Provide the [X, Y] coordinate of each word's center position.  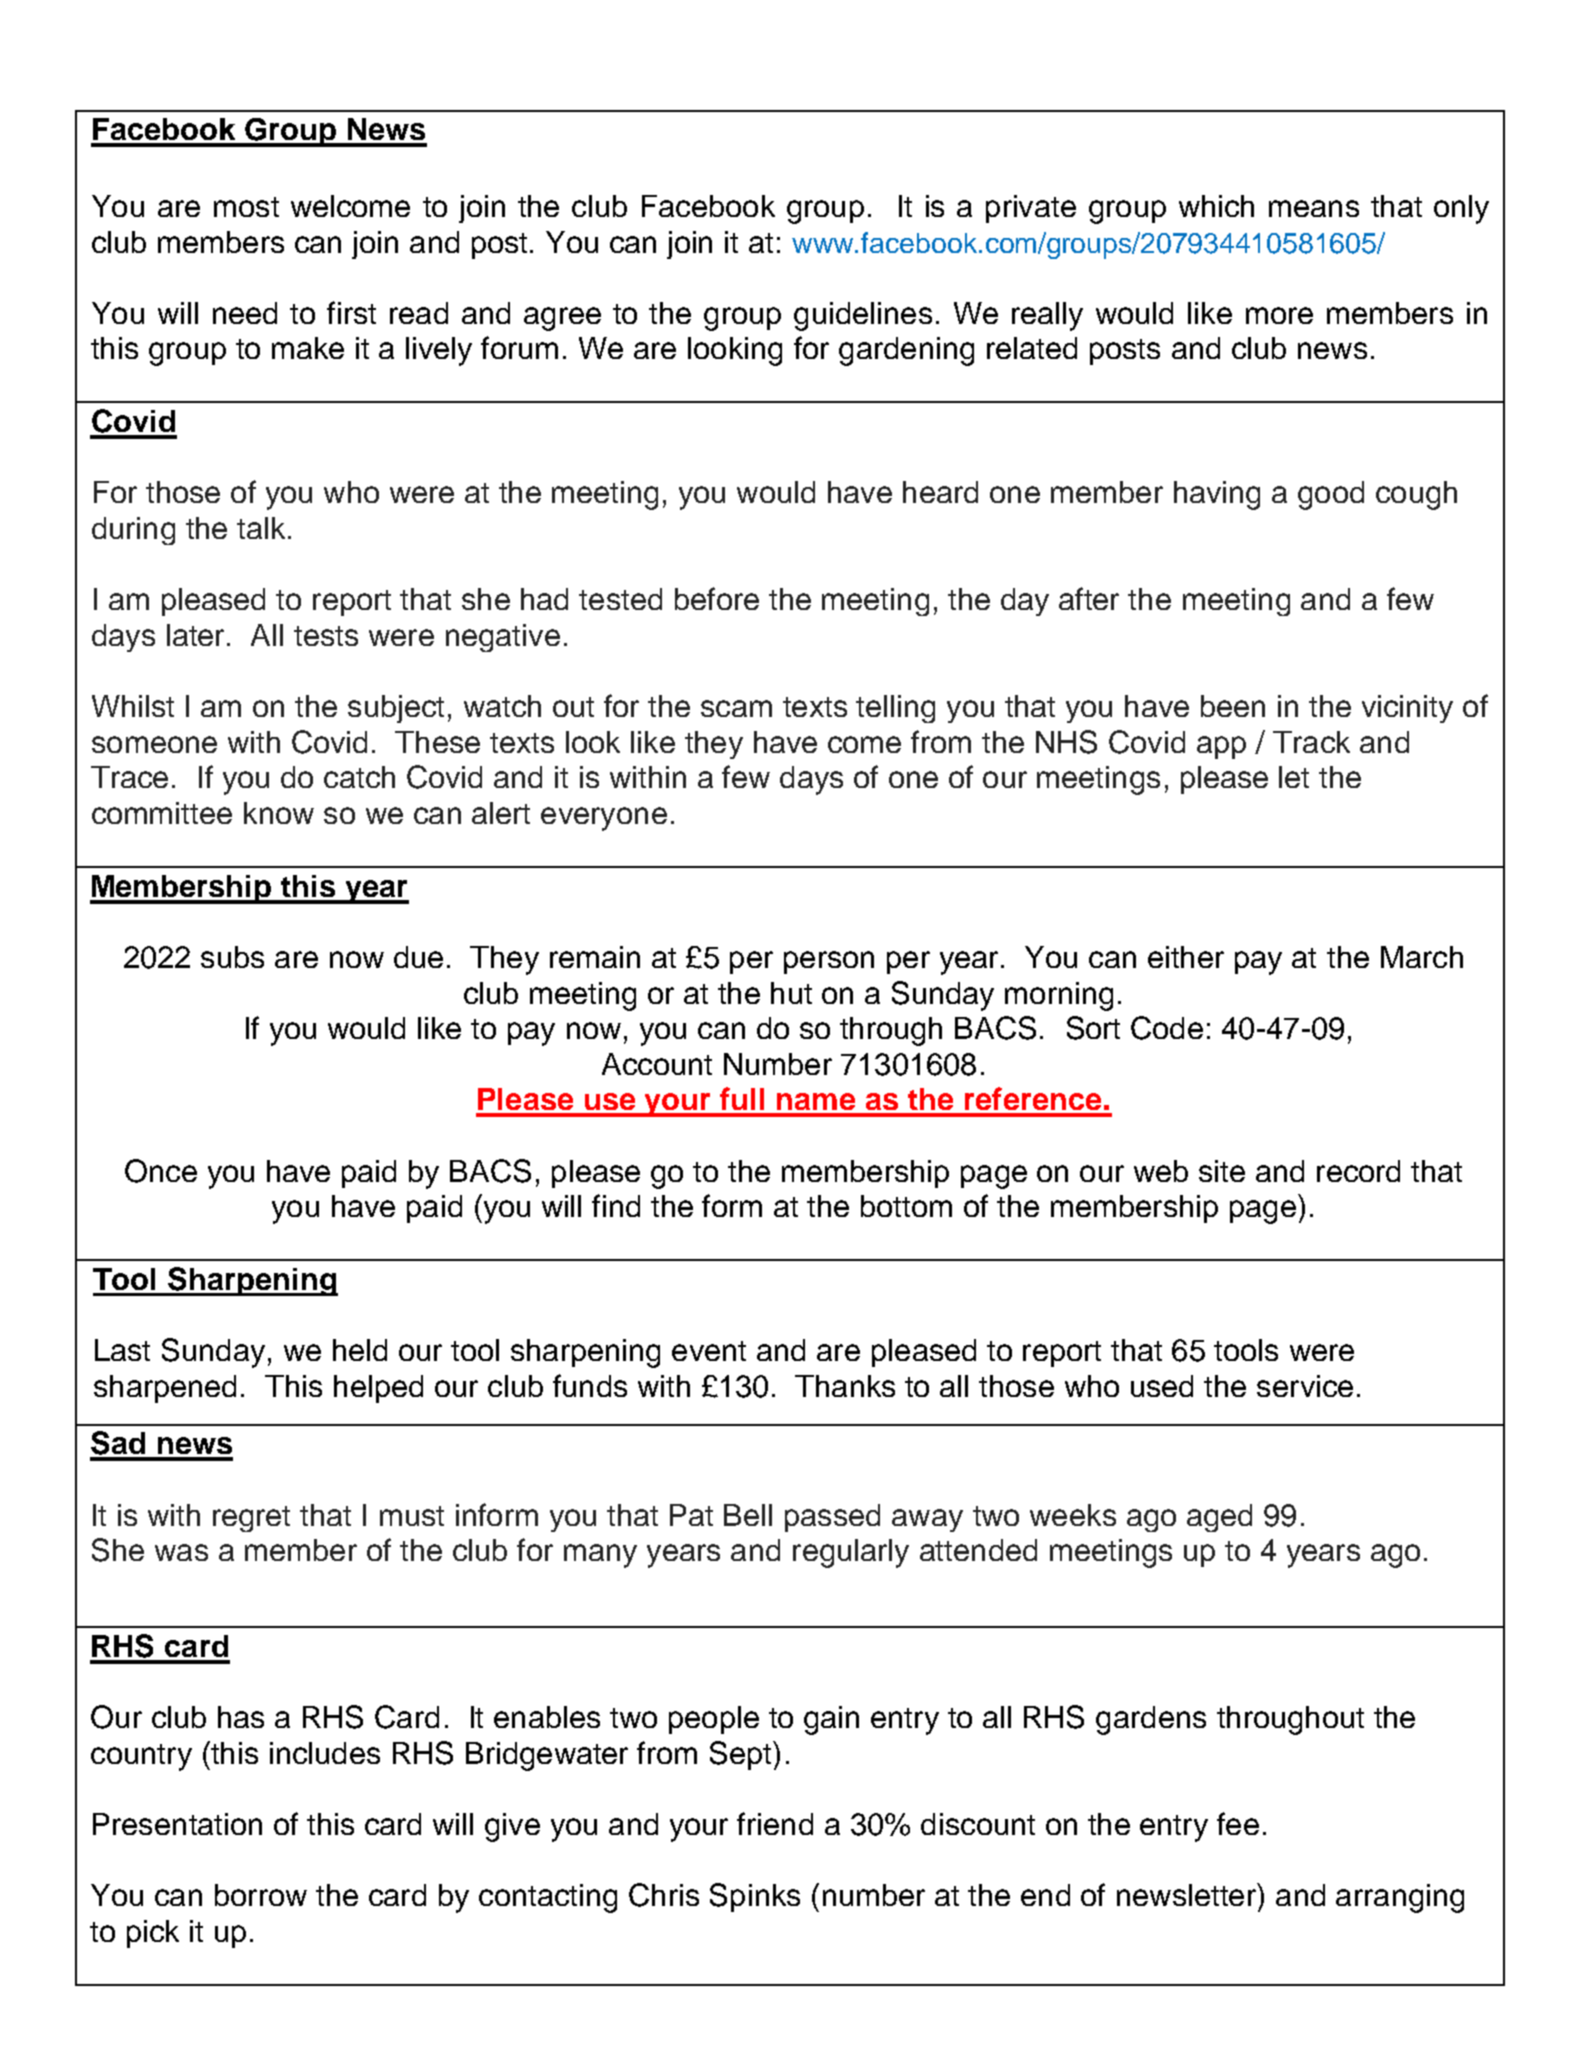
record [1358, 1171]
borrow [261, 1895]
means [1314, 208]
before [717, 598]
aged [1219, 1518]
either [1186, 957]
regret [251, 1519]
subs [232, 957]
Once [161, 1171]
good [1331, 495]
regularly [851, 1553]
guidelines [863, 316]
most [246, 207]
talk [261, 528]
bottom [906, 1206]
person [829, 962]
